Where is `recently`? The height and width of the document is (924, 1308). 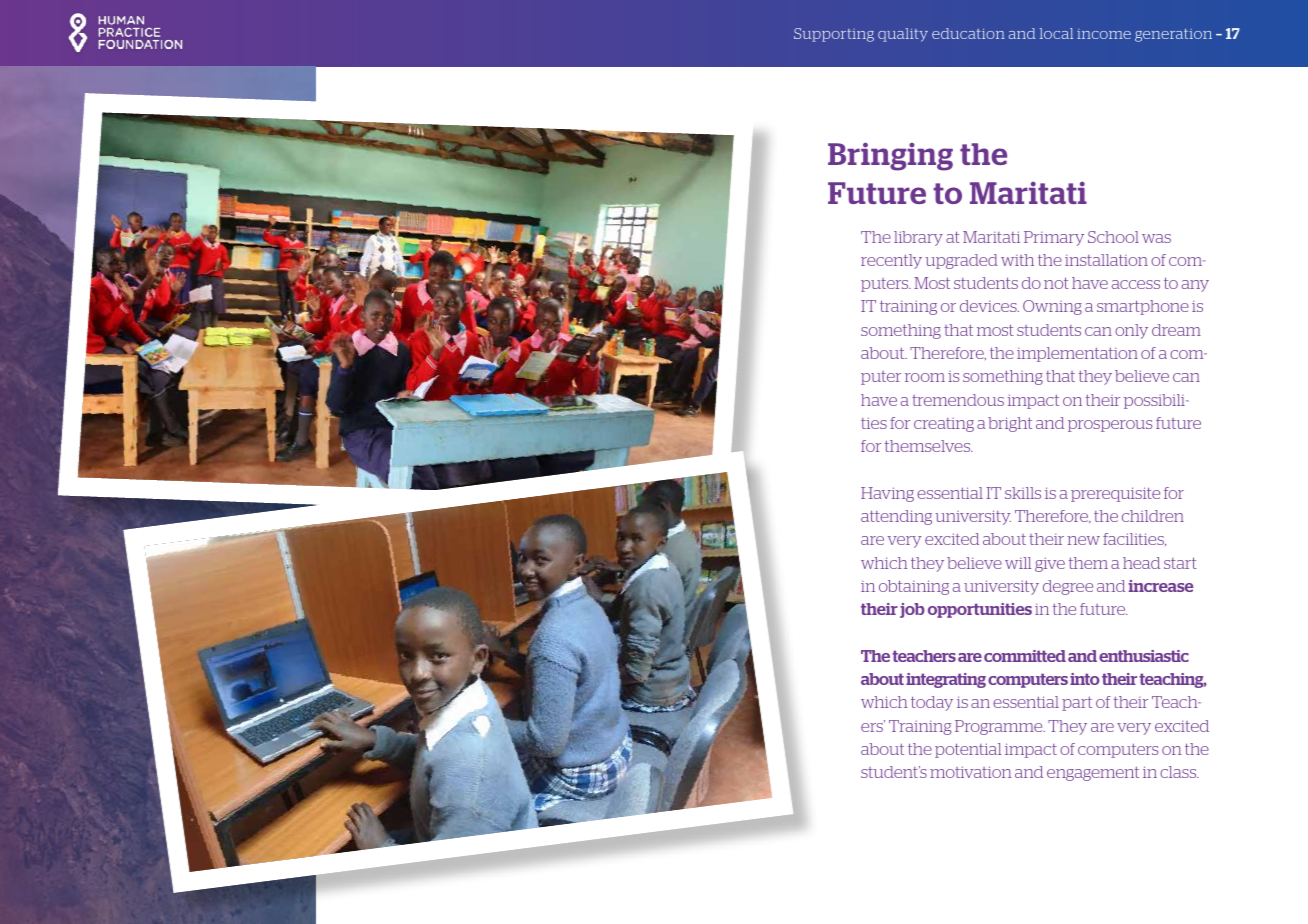 recently is located at coordinates (891, 261).
